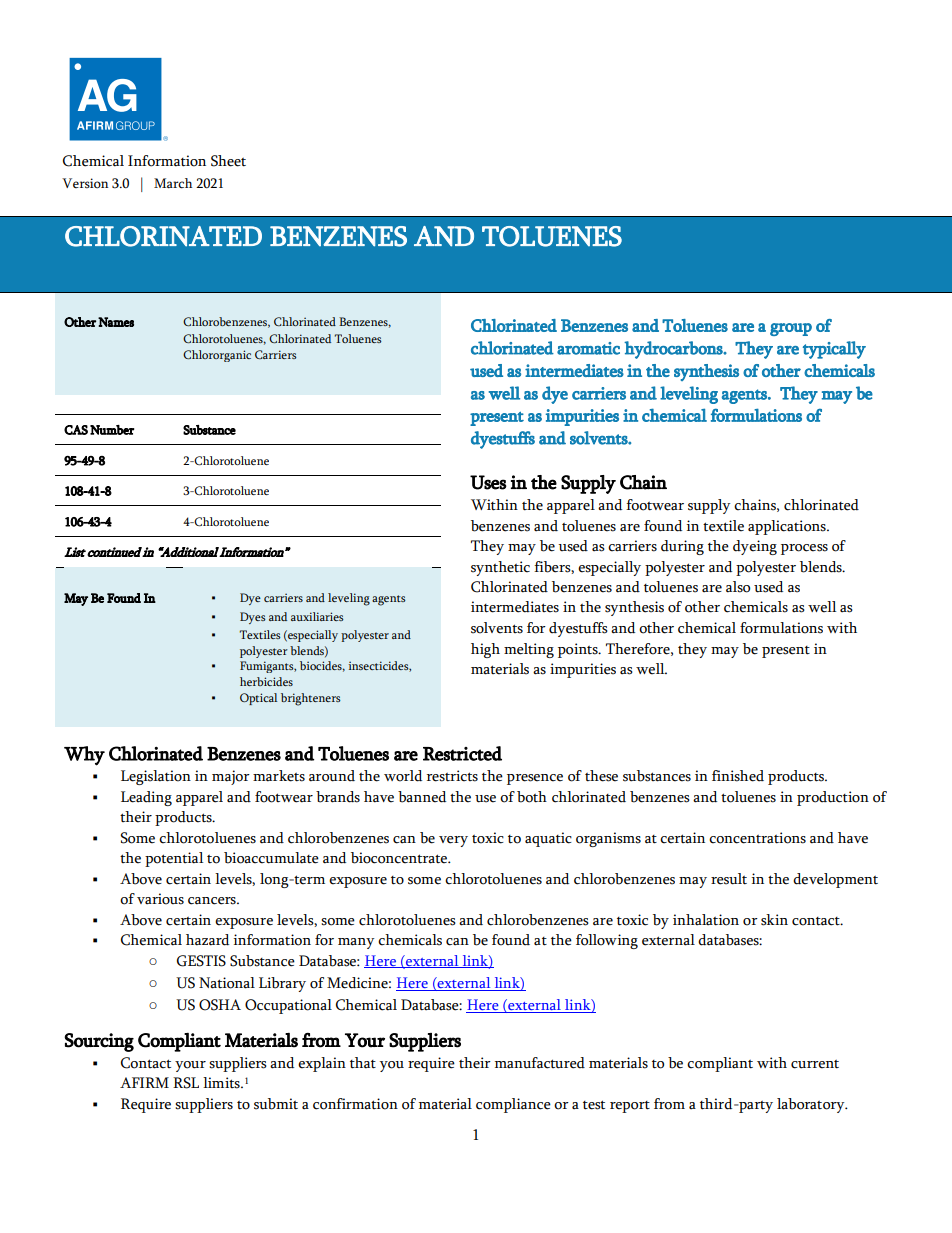 The image size is (952, 1233). I want to click on Number, so click(112, 430).
